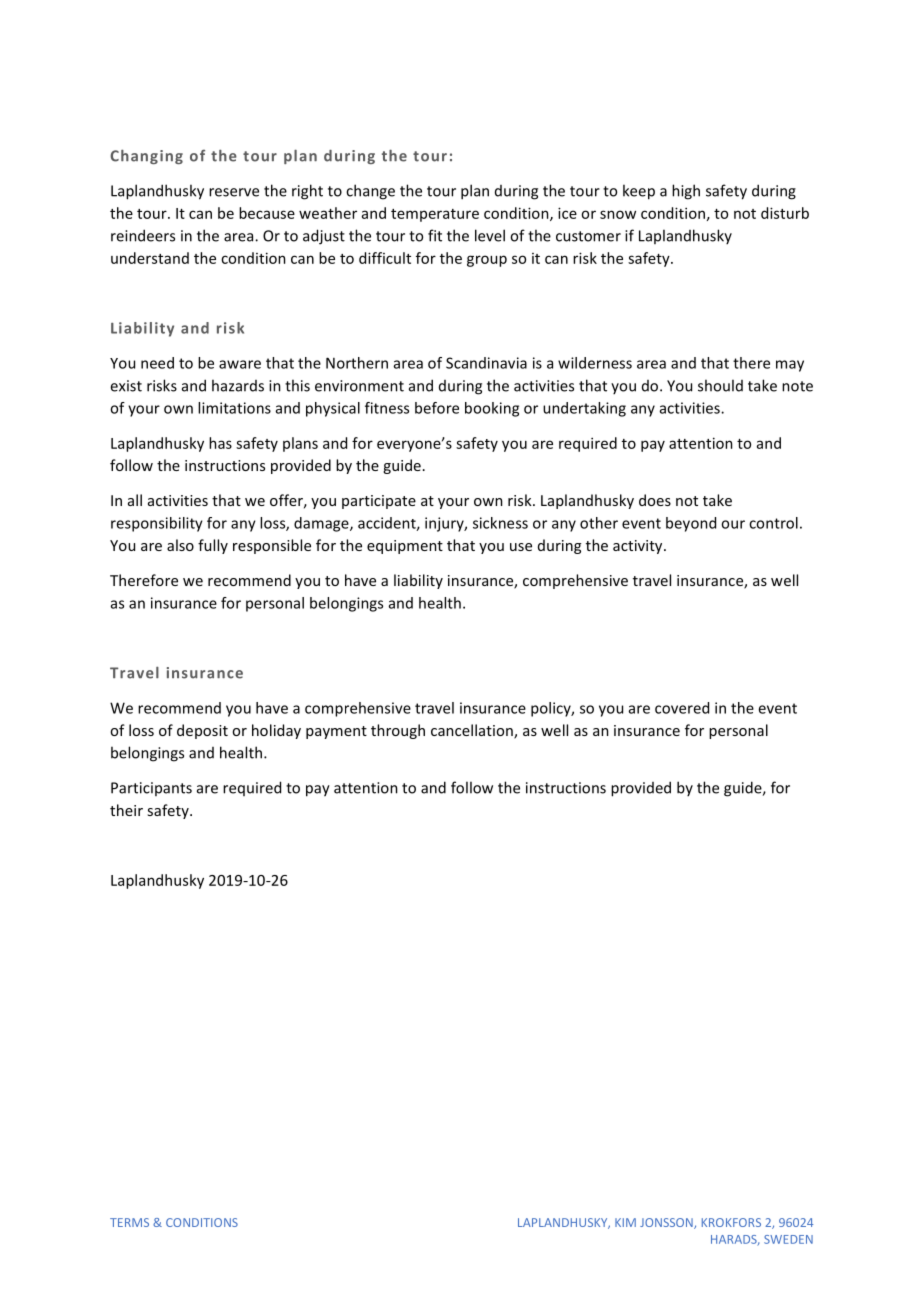 The width and height of the document is (924, 1308). I want to click on TERMS, so click(129, 1222).
